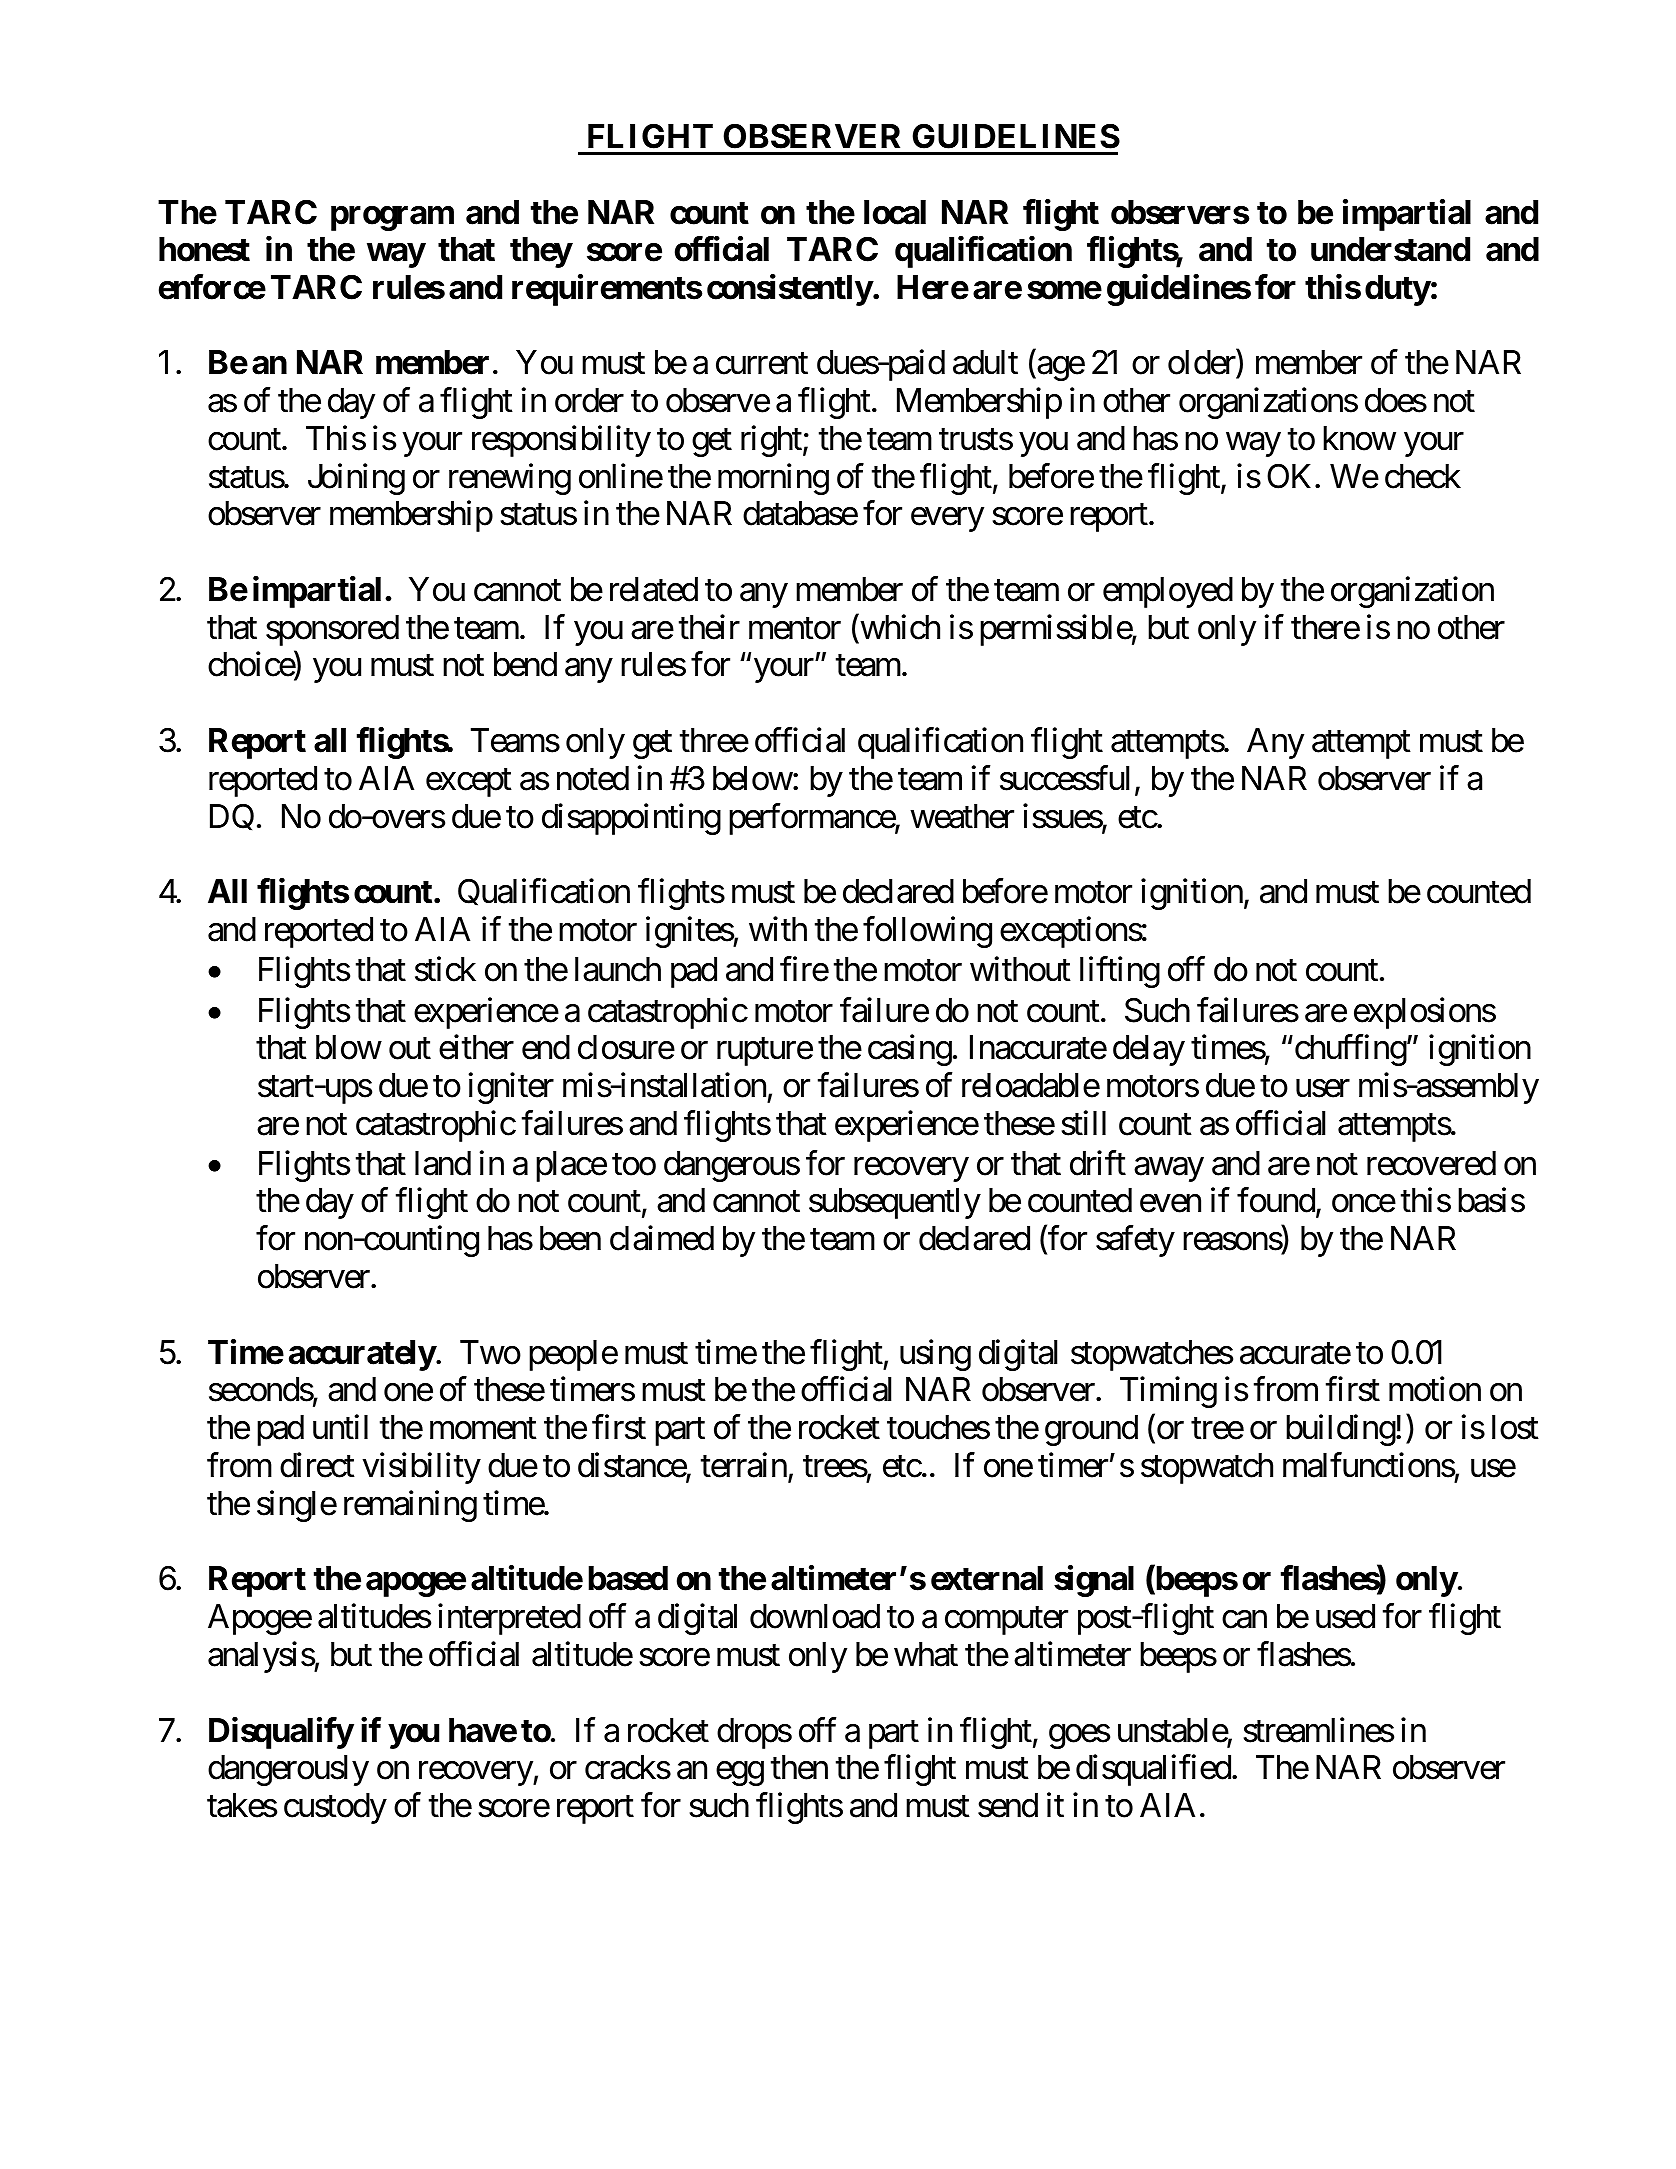  What do you see at coordinates (927, 932) in the page?
I see `following` at bounding box center [927, 932].
